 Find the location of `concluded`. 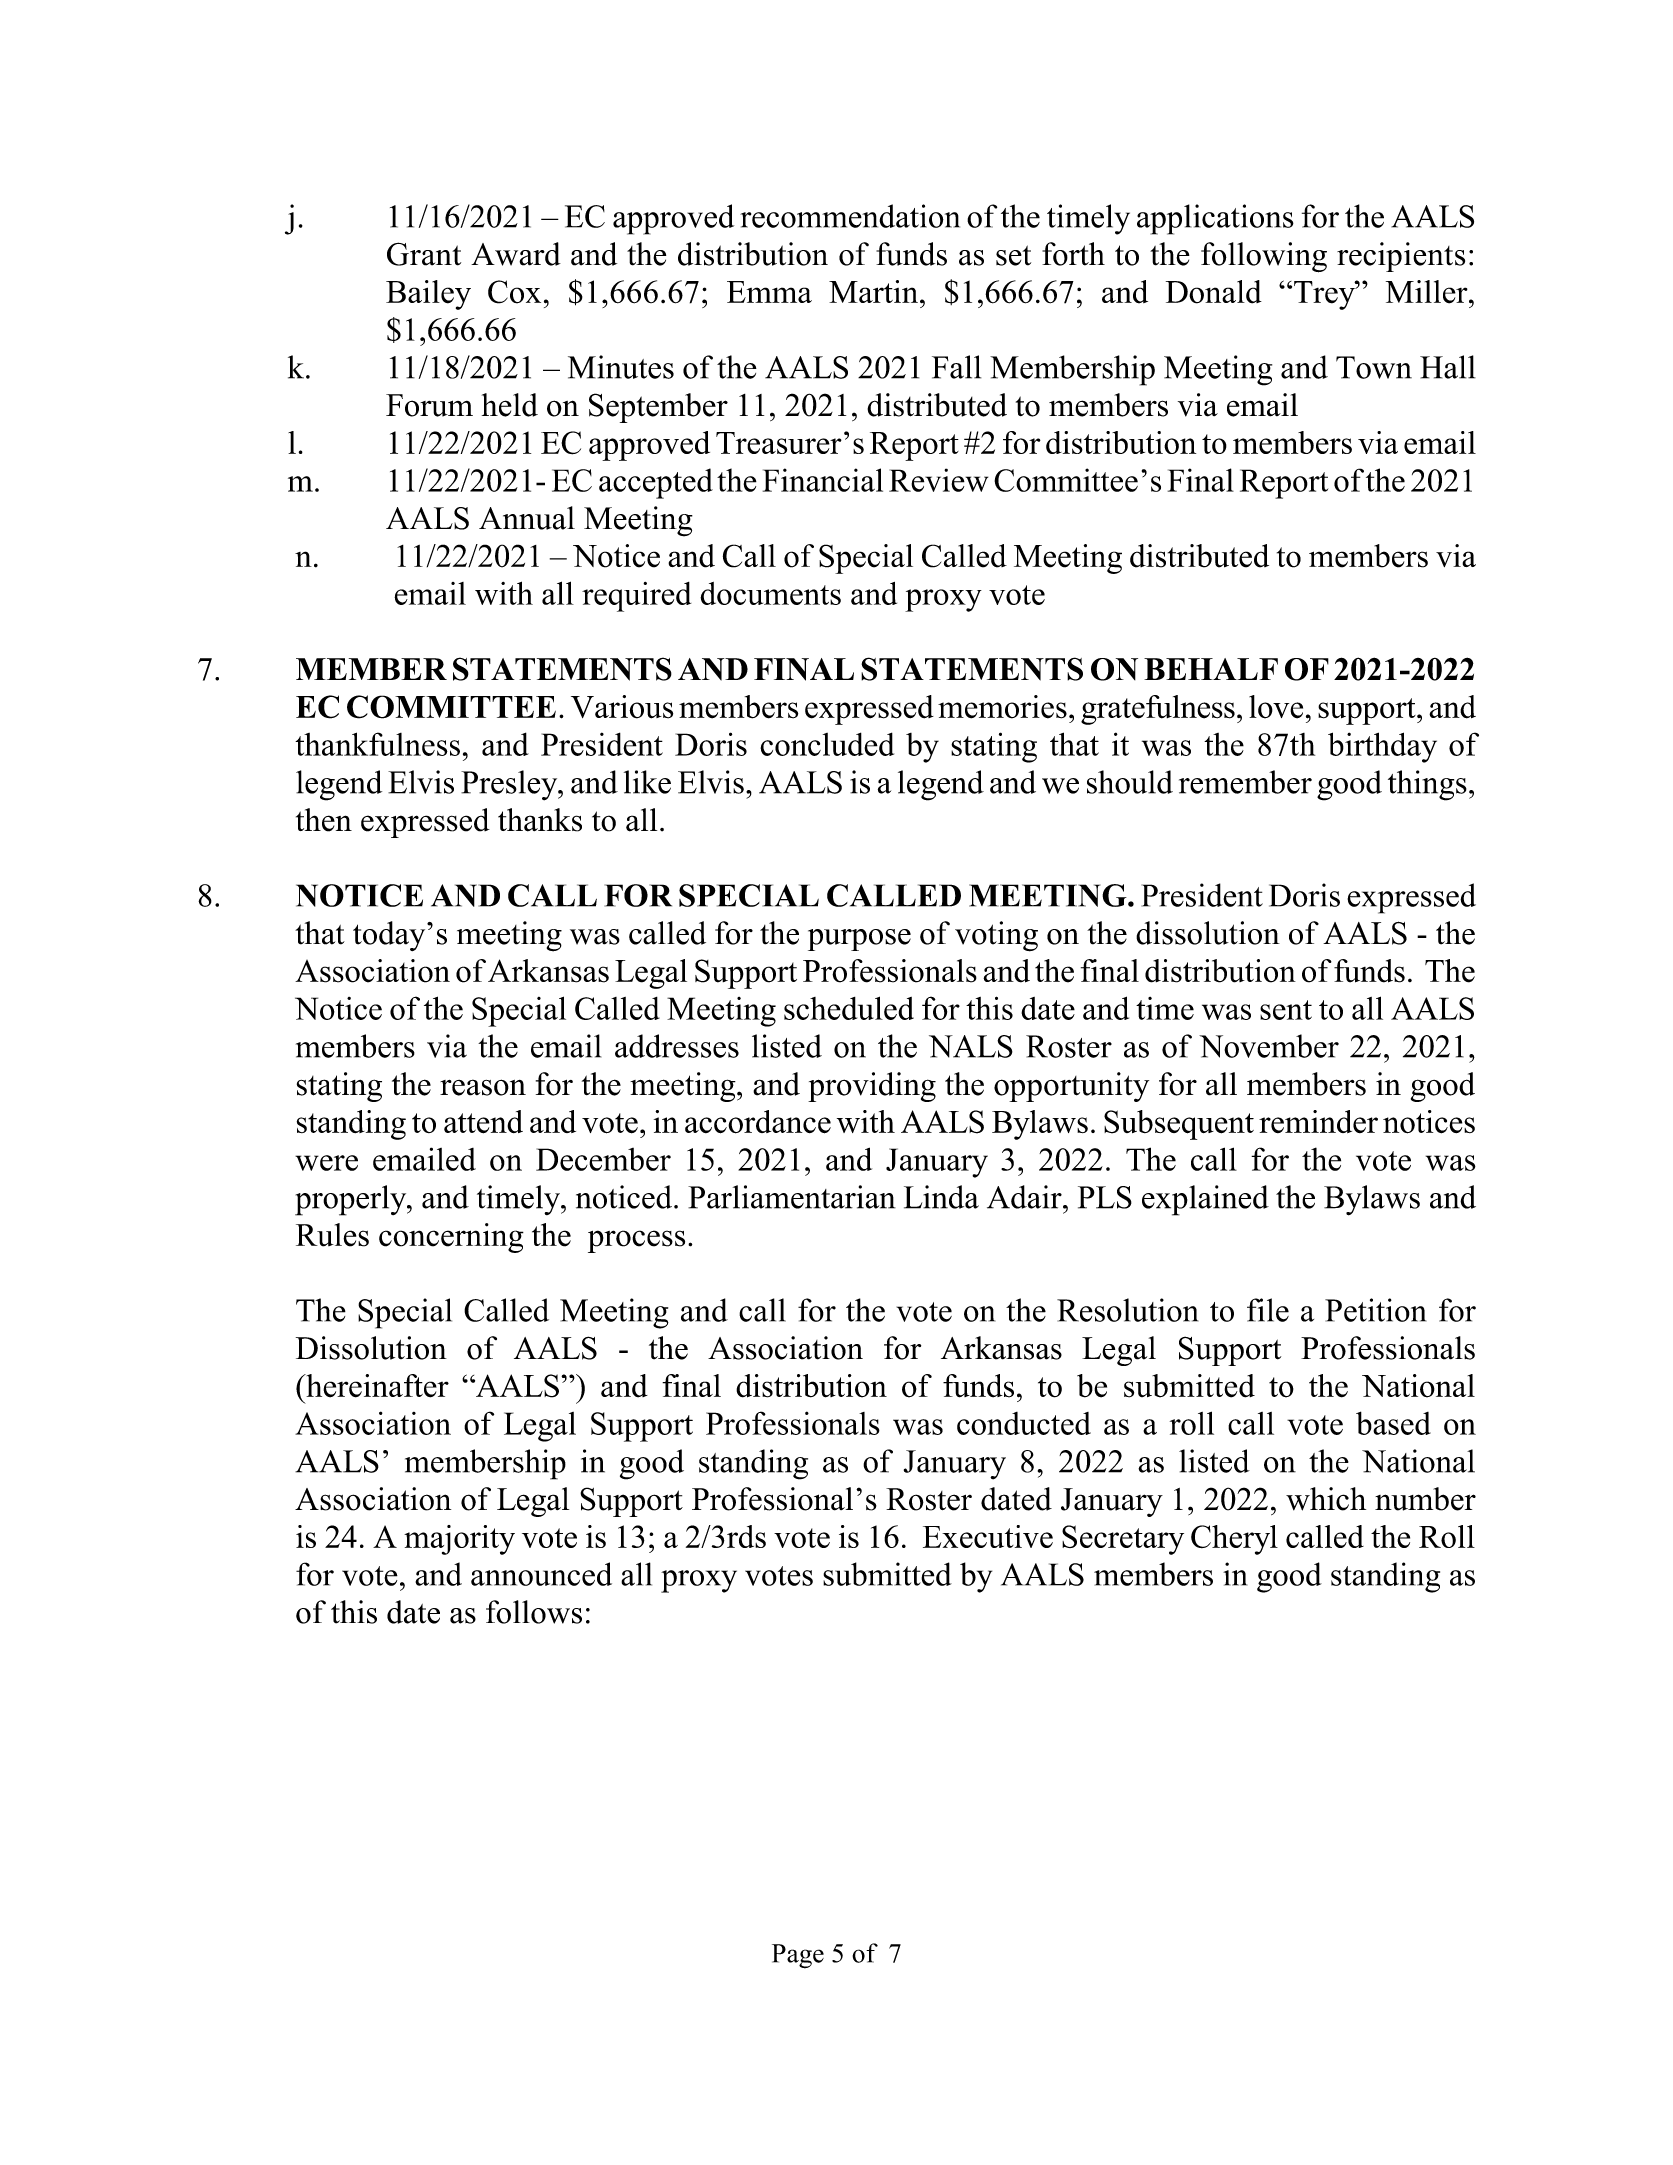

concluded is located at coordinates (827, 744).
